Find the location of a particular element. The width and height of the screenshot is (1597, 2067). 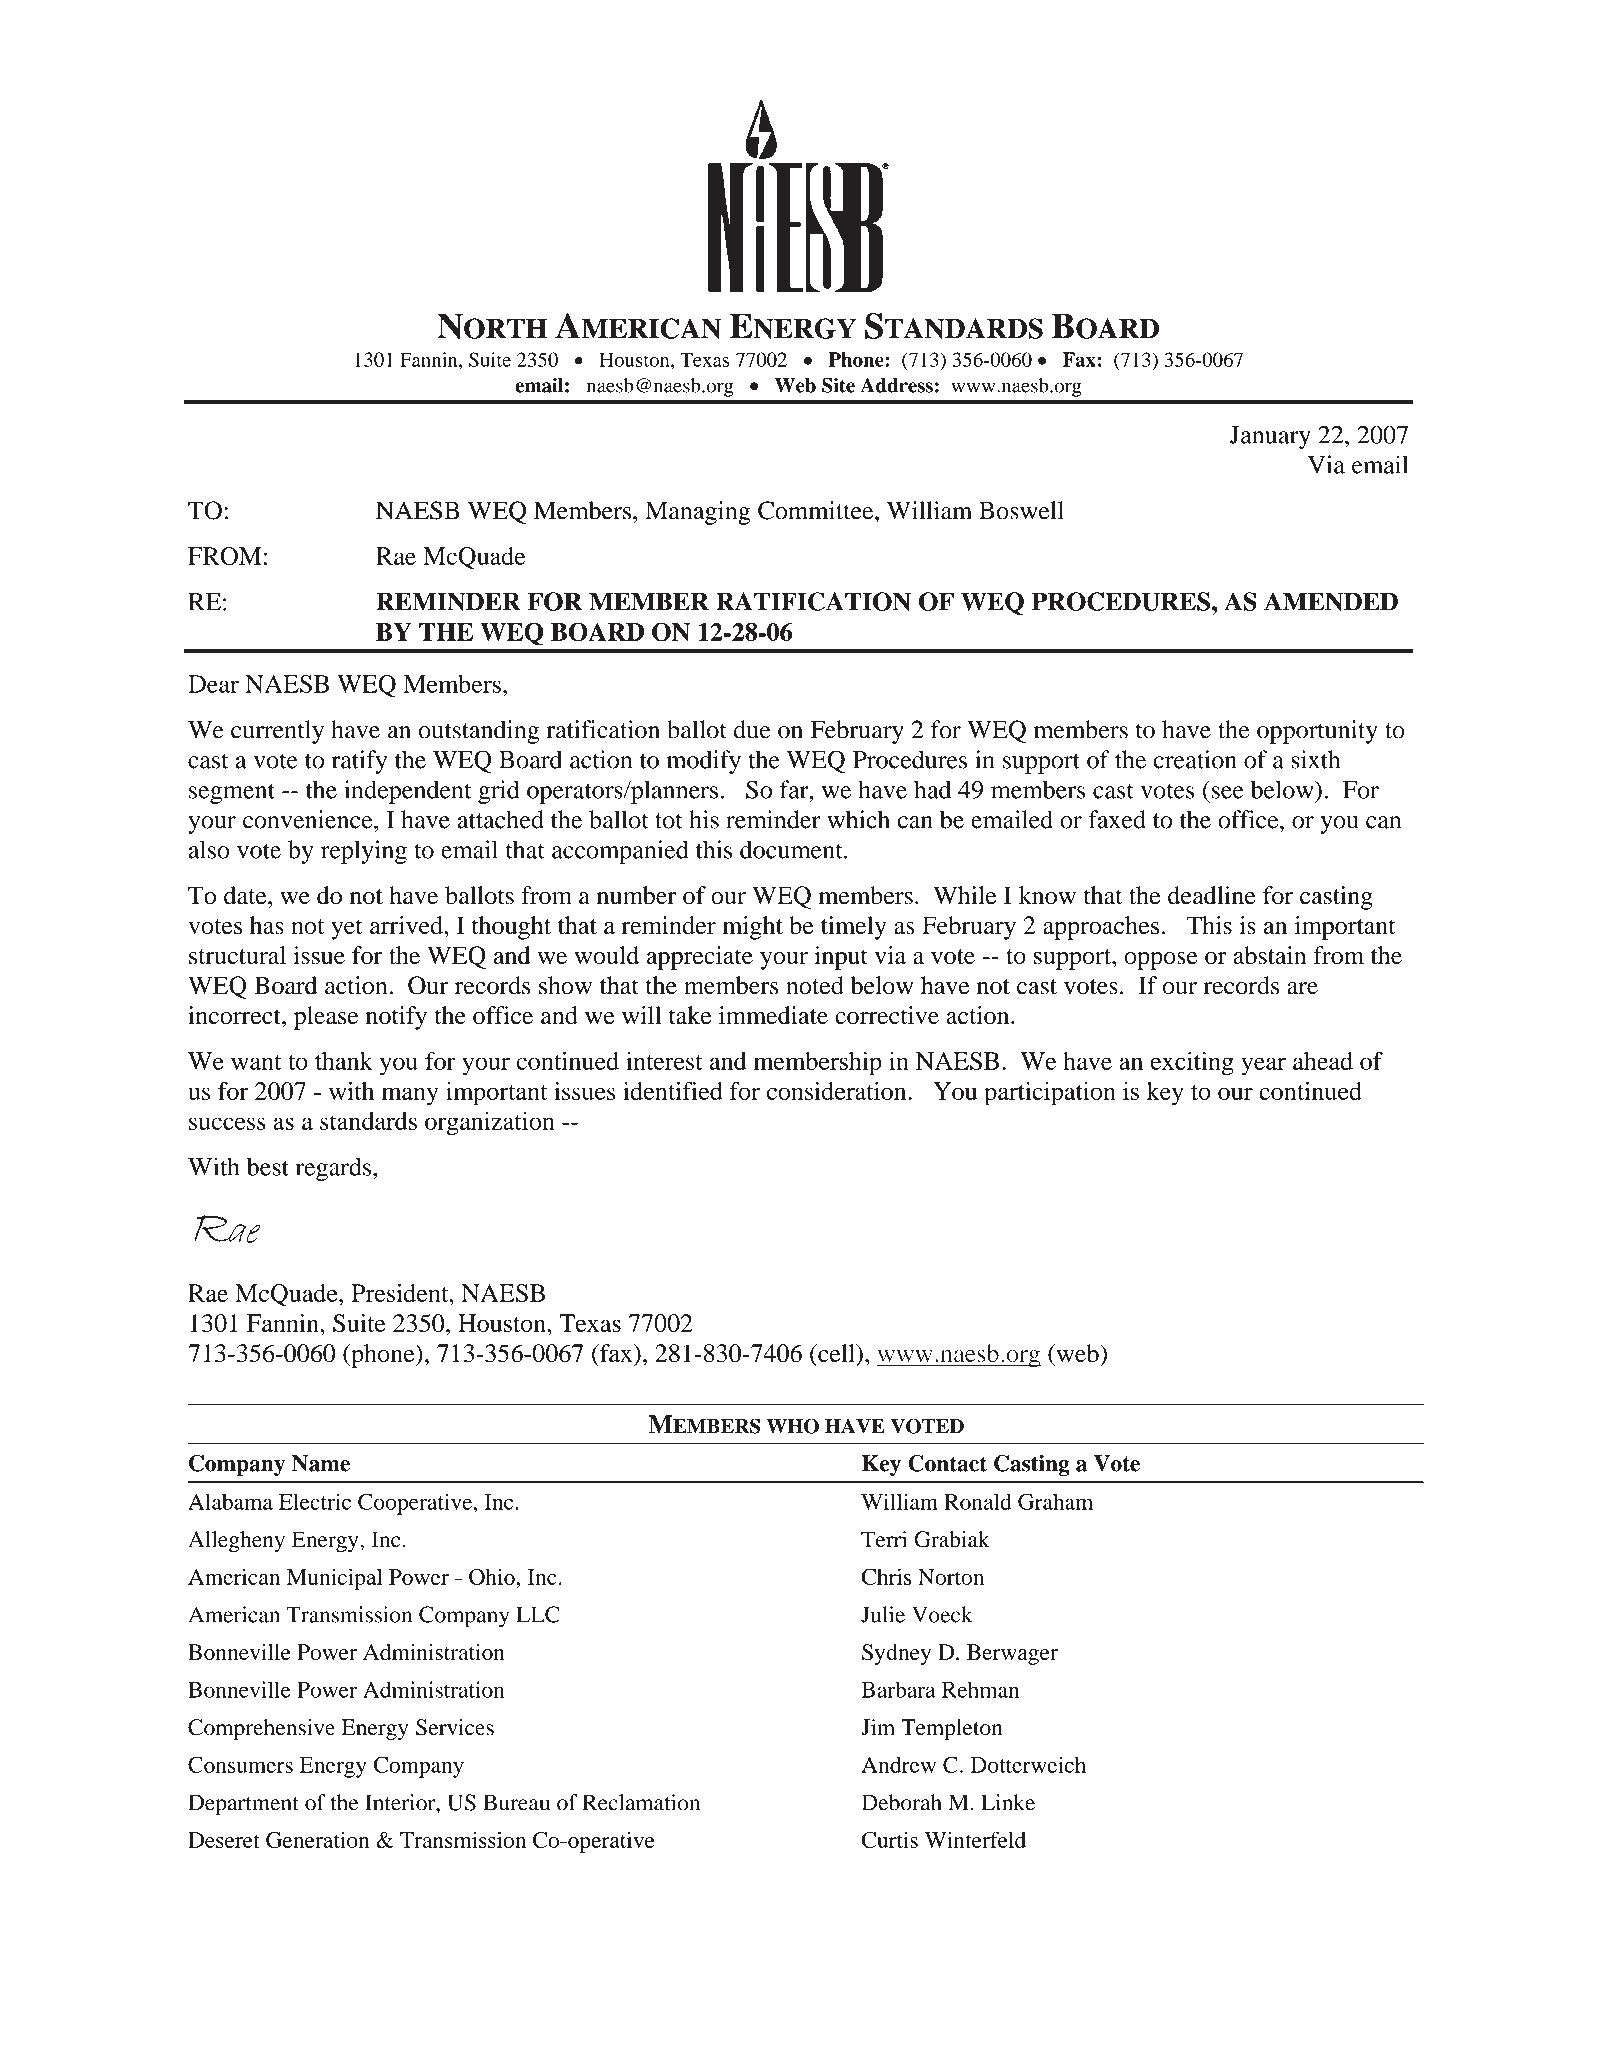

Generation is located at coordinates (317, 1840).
